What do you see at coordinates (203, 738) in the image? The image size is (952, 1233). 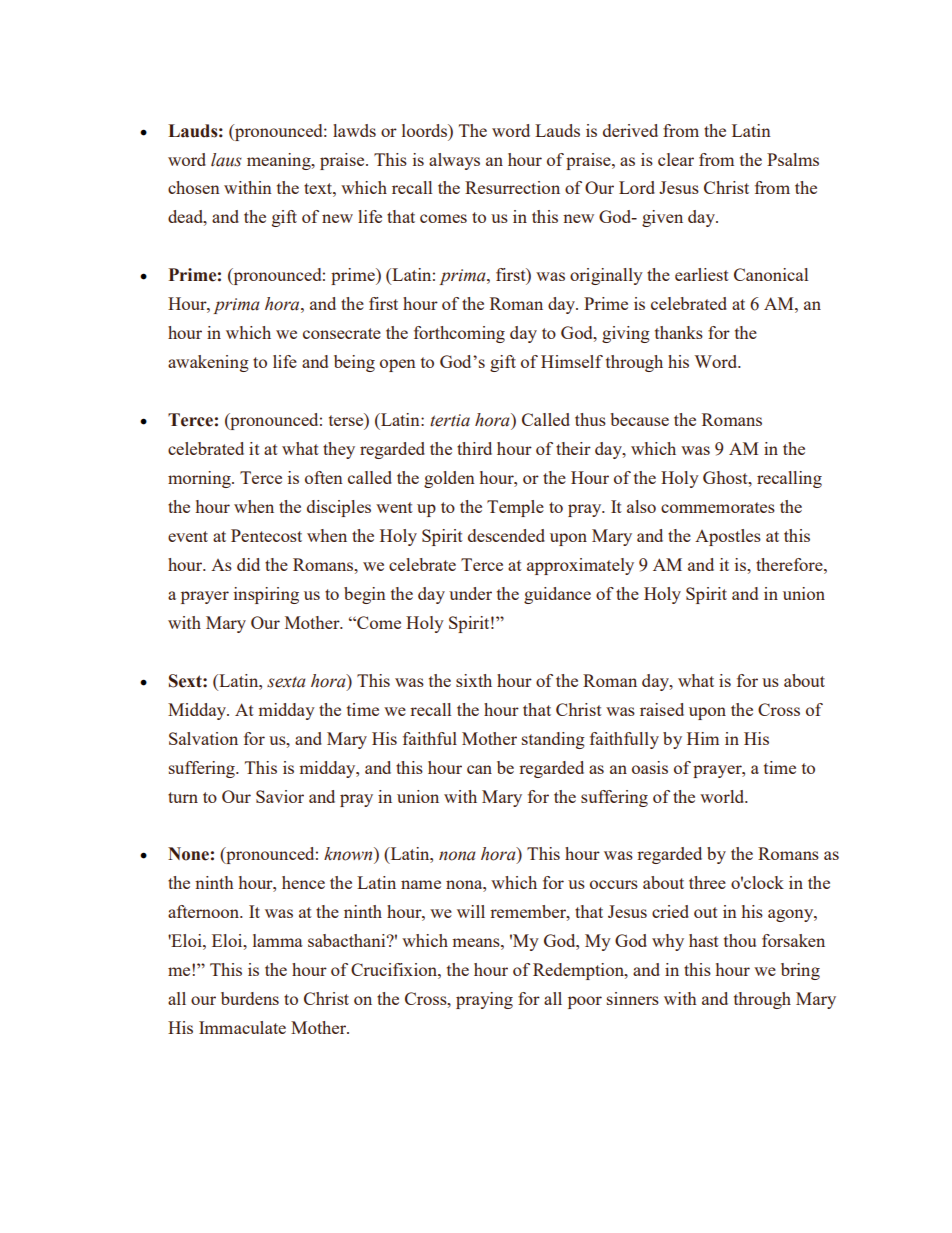 I see `Salvation` at bounding box center [203, 738].
